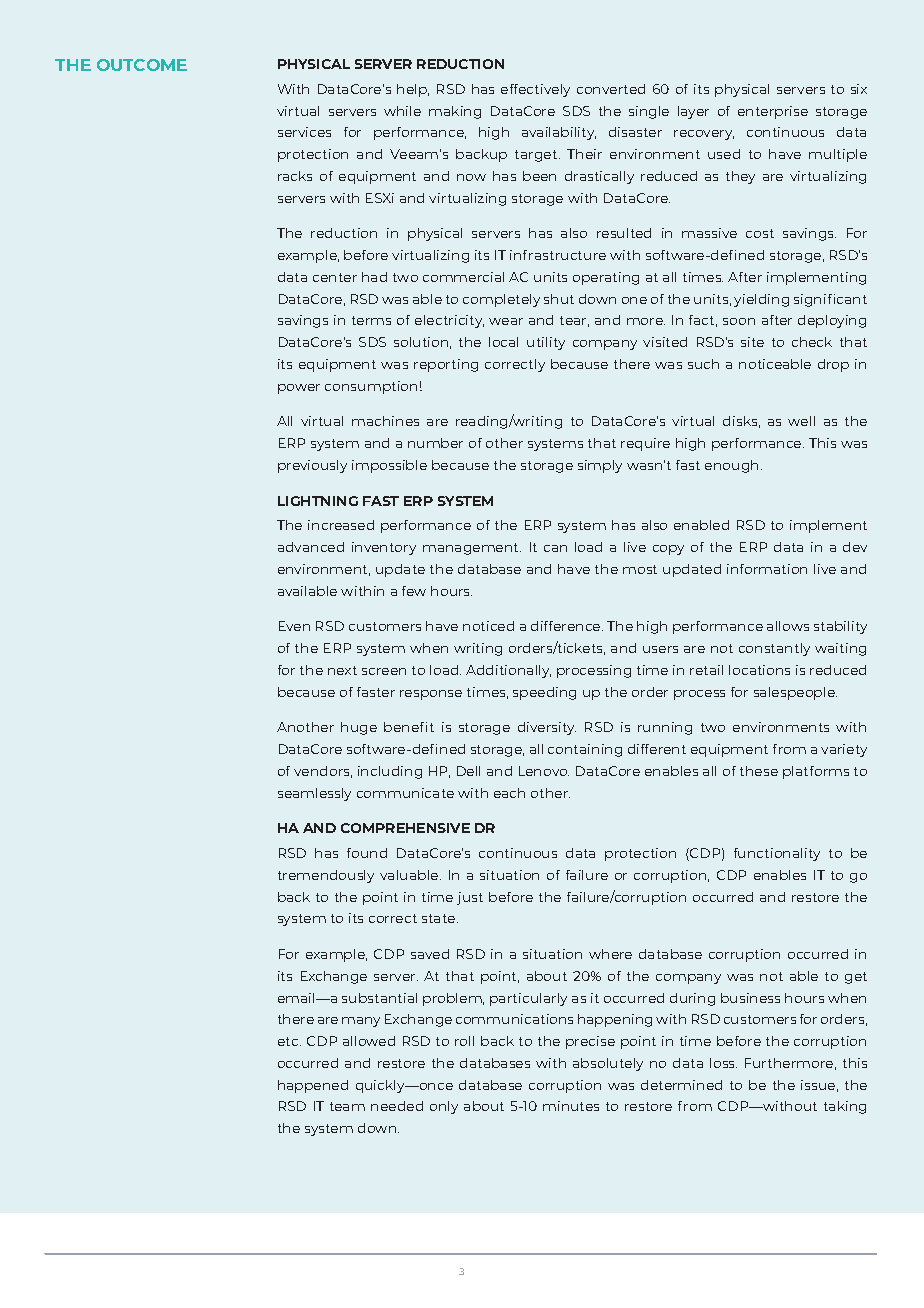 The width and height of the image is (924, 1308). I want to click on Dell, so click(468, 771).
